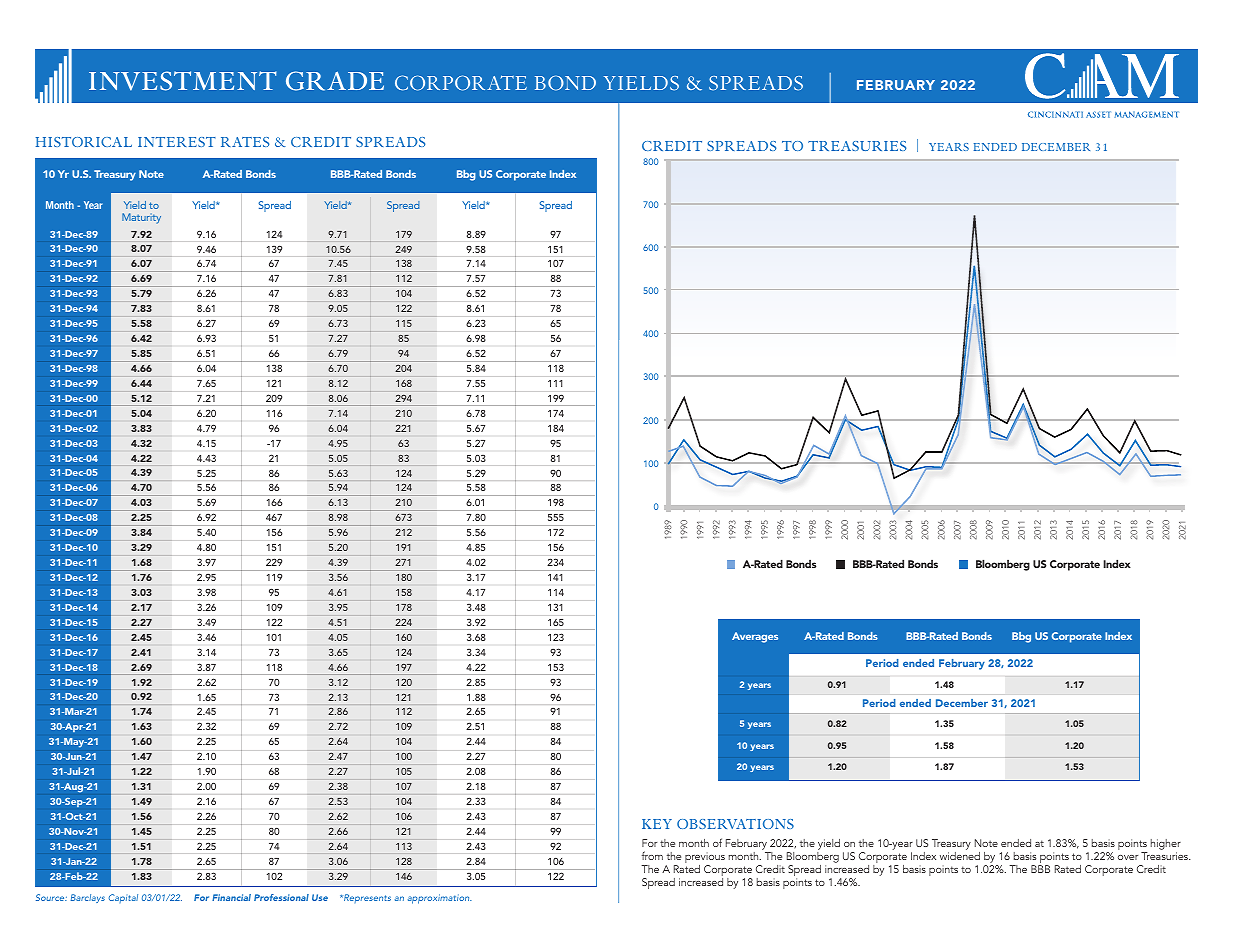  Describe the element at coordinates (281, 897) in the screenshot. I see `Professional` at that location.
